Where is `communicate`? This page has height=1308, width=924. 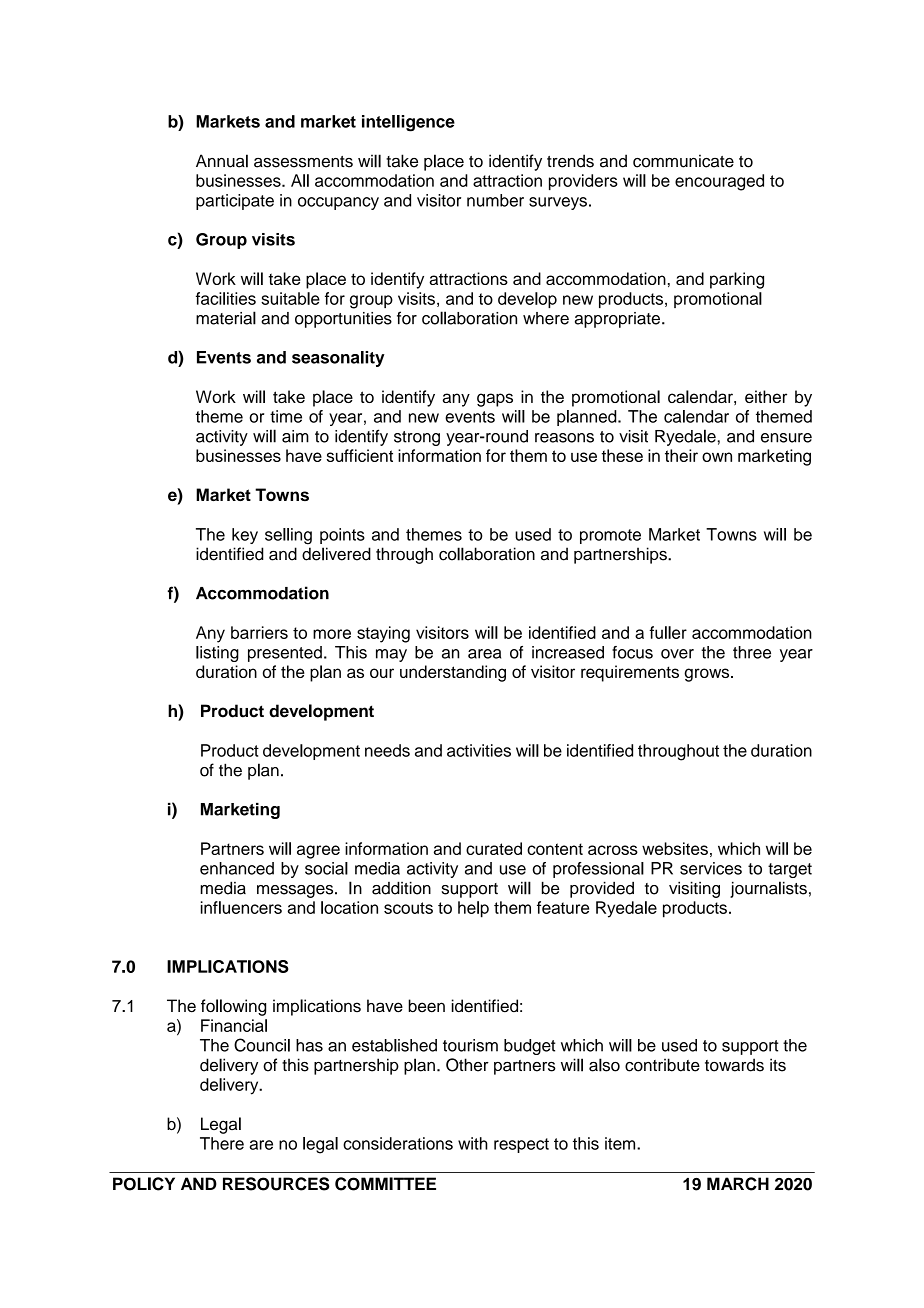 communicate is located at coordinates (683, 161).
